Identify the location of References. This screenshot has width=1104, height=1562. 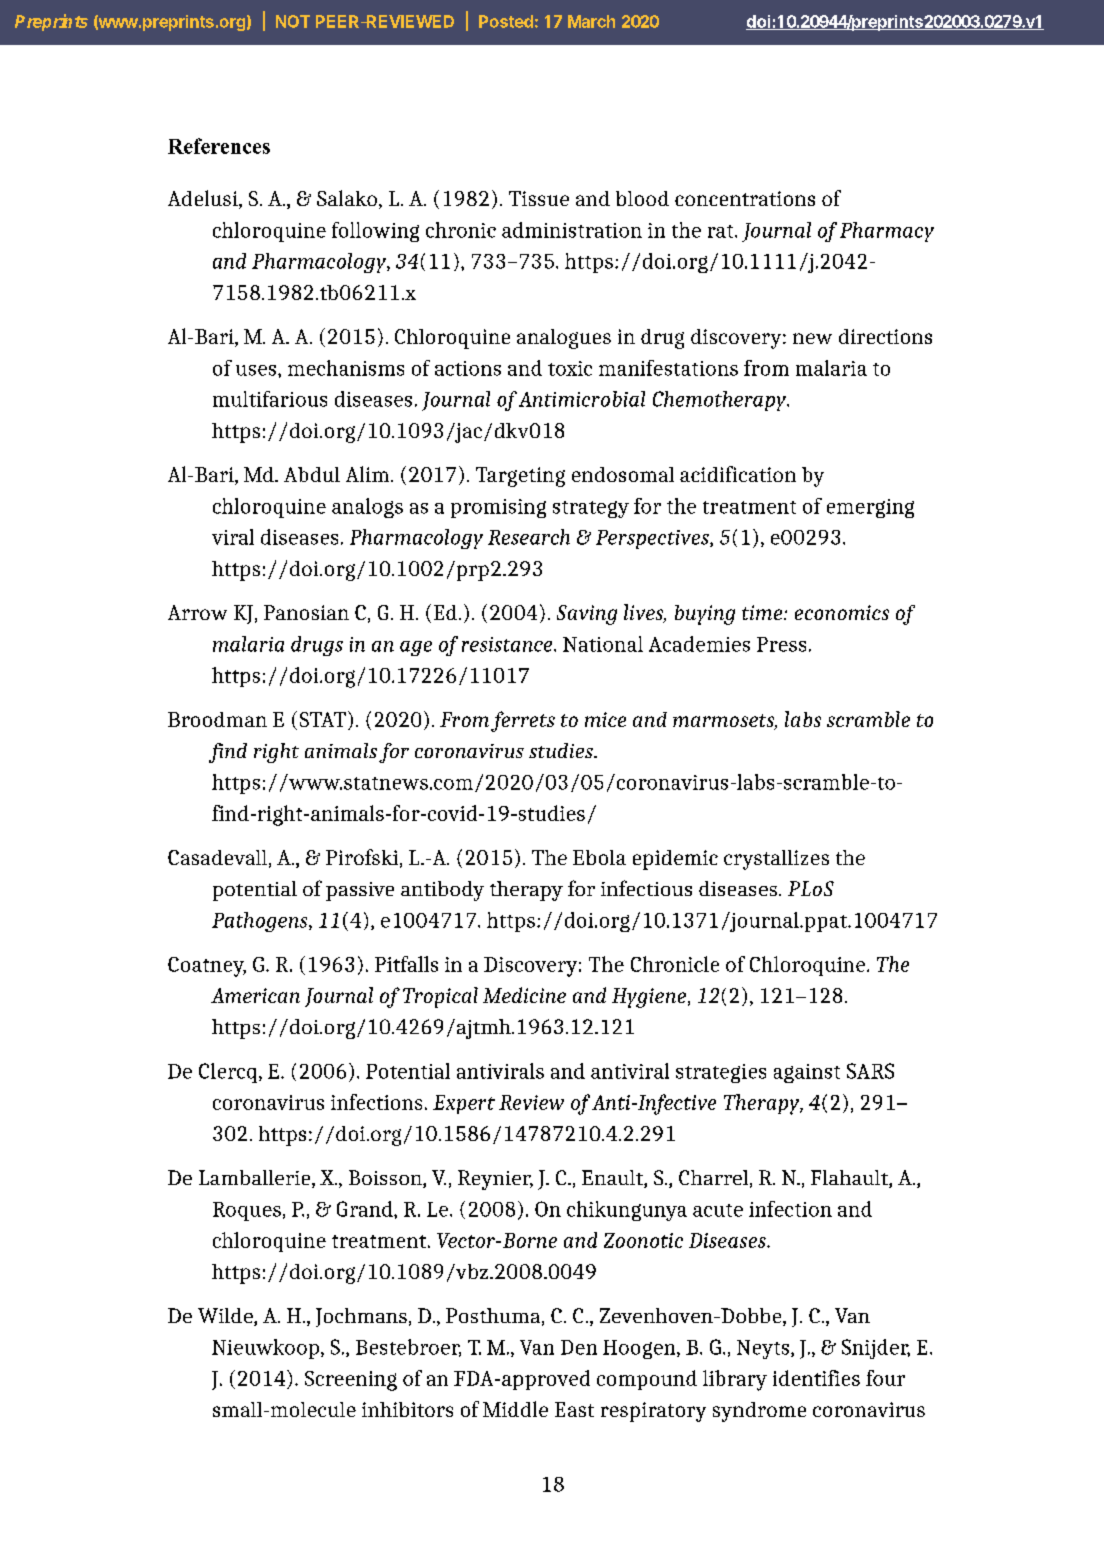
(219, 146).
